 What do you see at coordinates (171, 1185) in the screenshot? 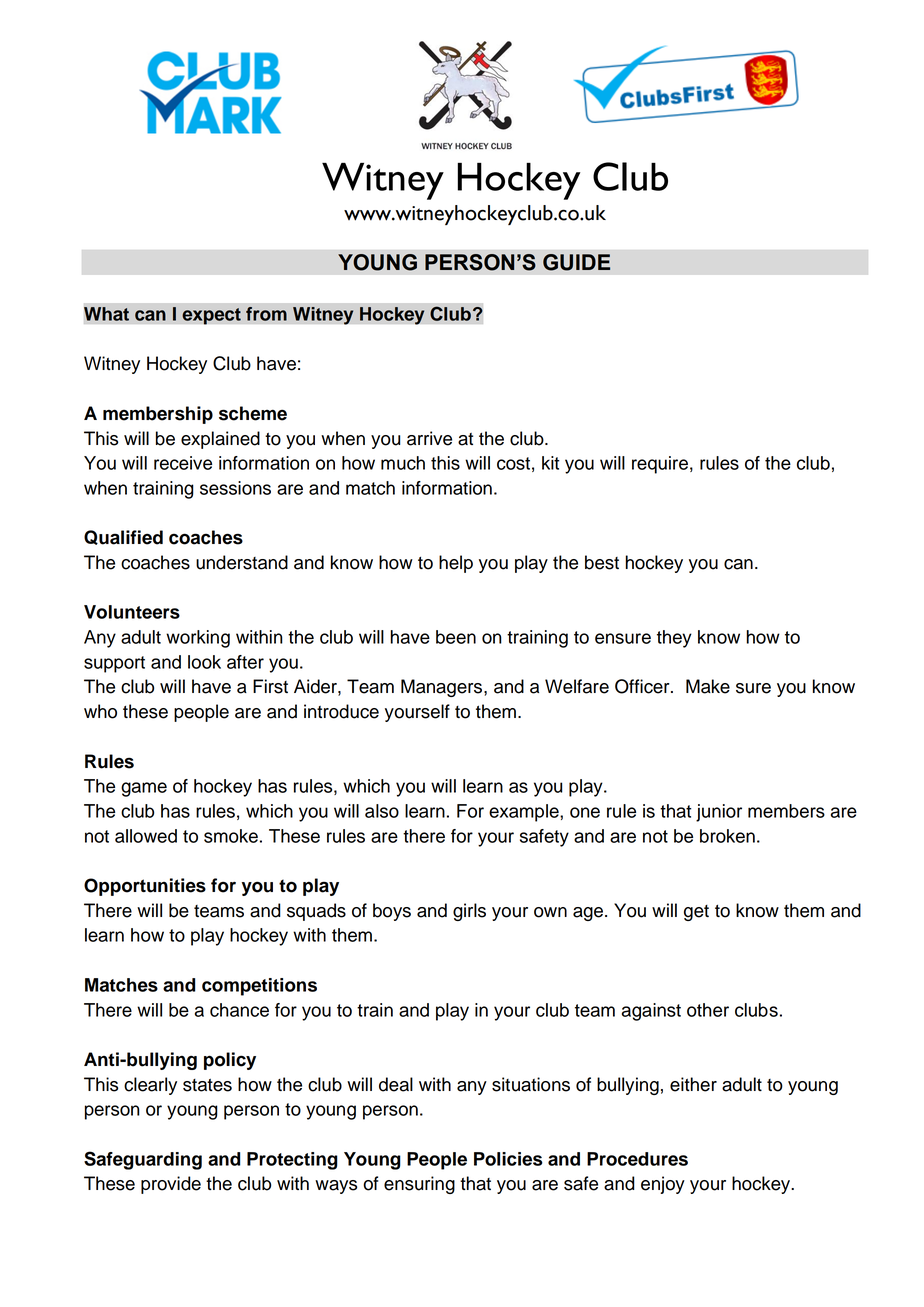
I see `provide` at bounding box center [171, 1185].
